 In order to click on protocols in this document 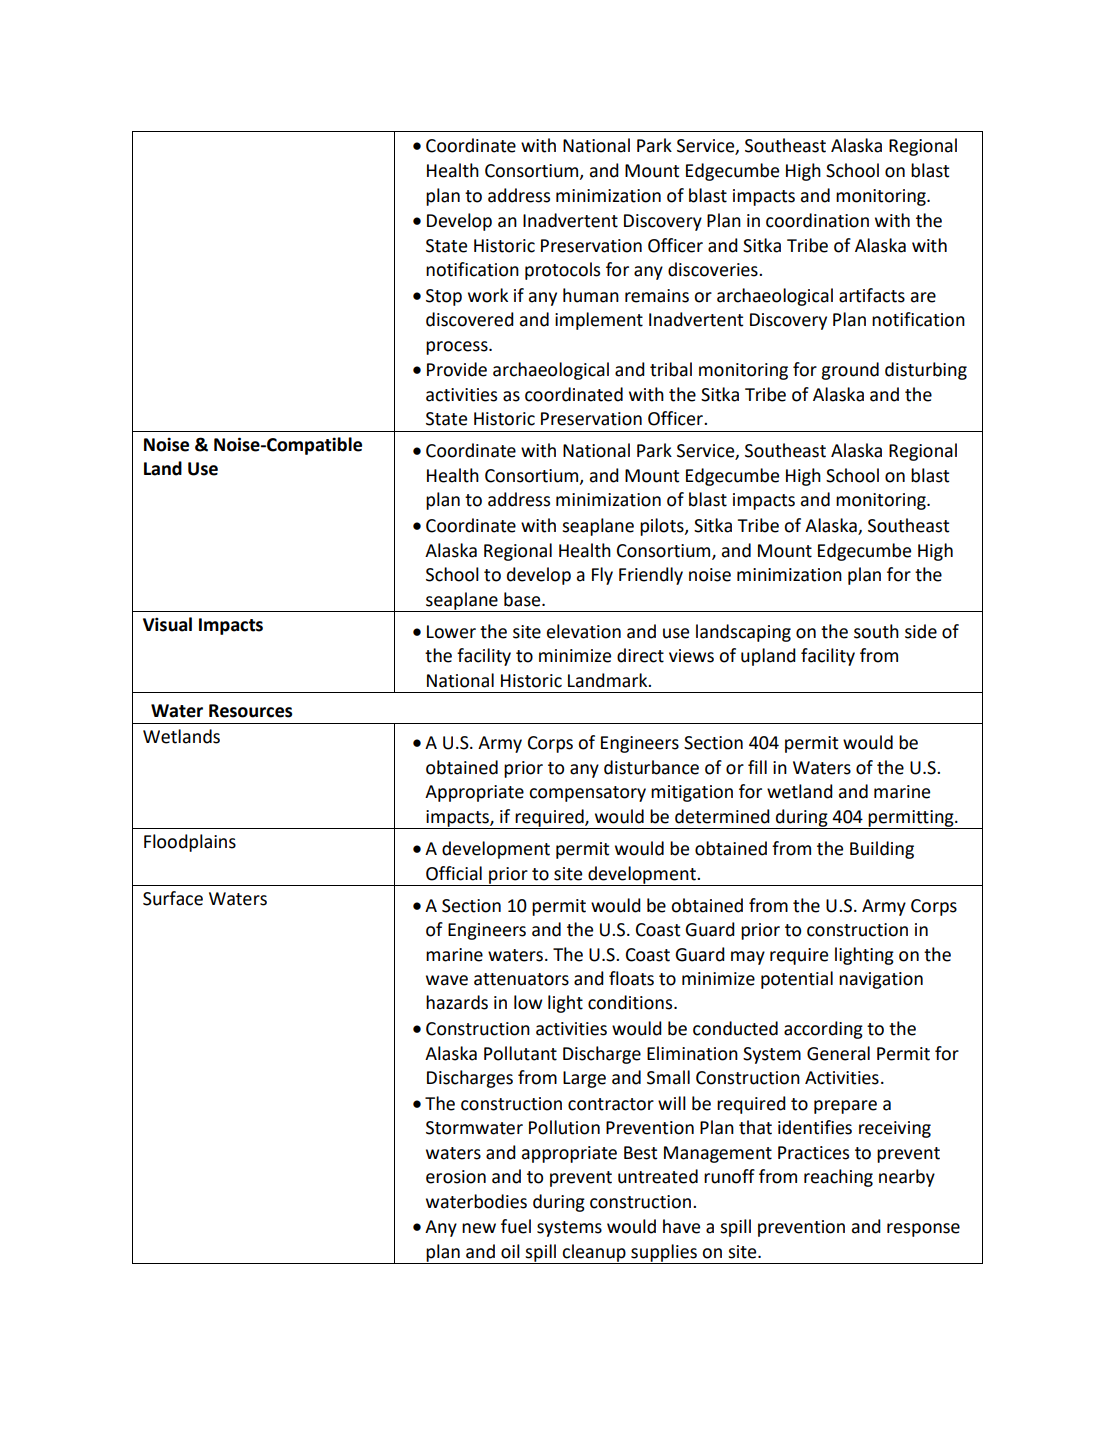, I will do `click(562, 271)`.
